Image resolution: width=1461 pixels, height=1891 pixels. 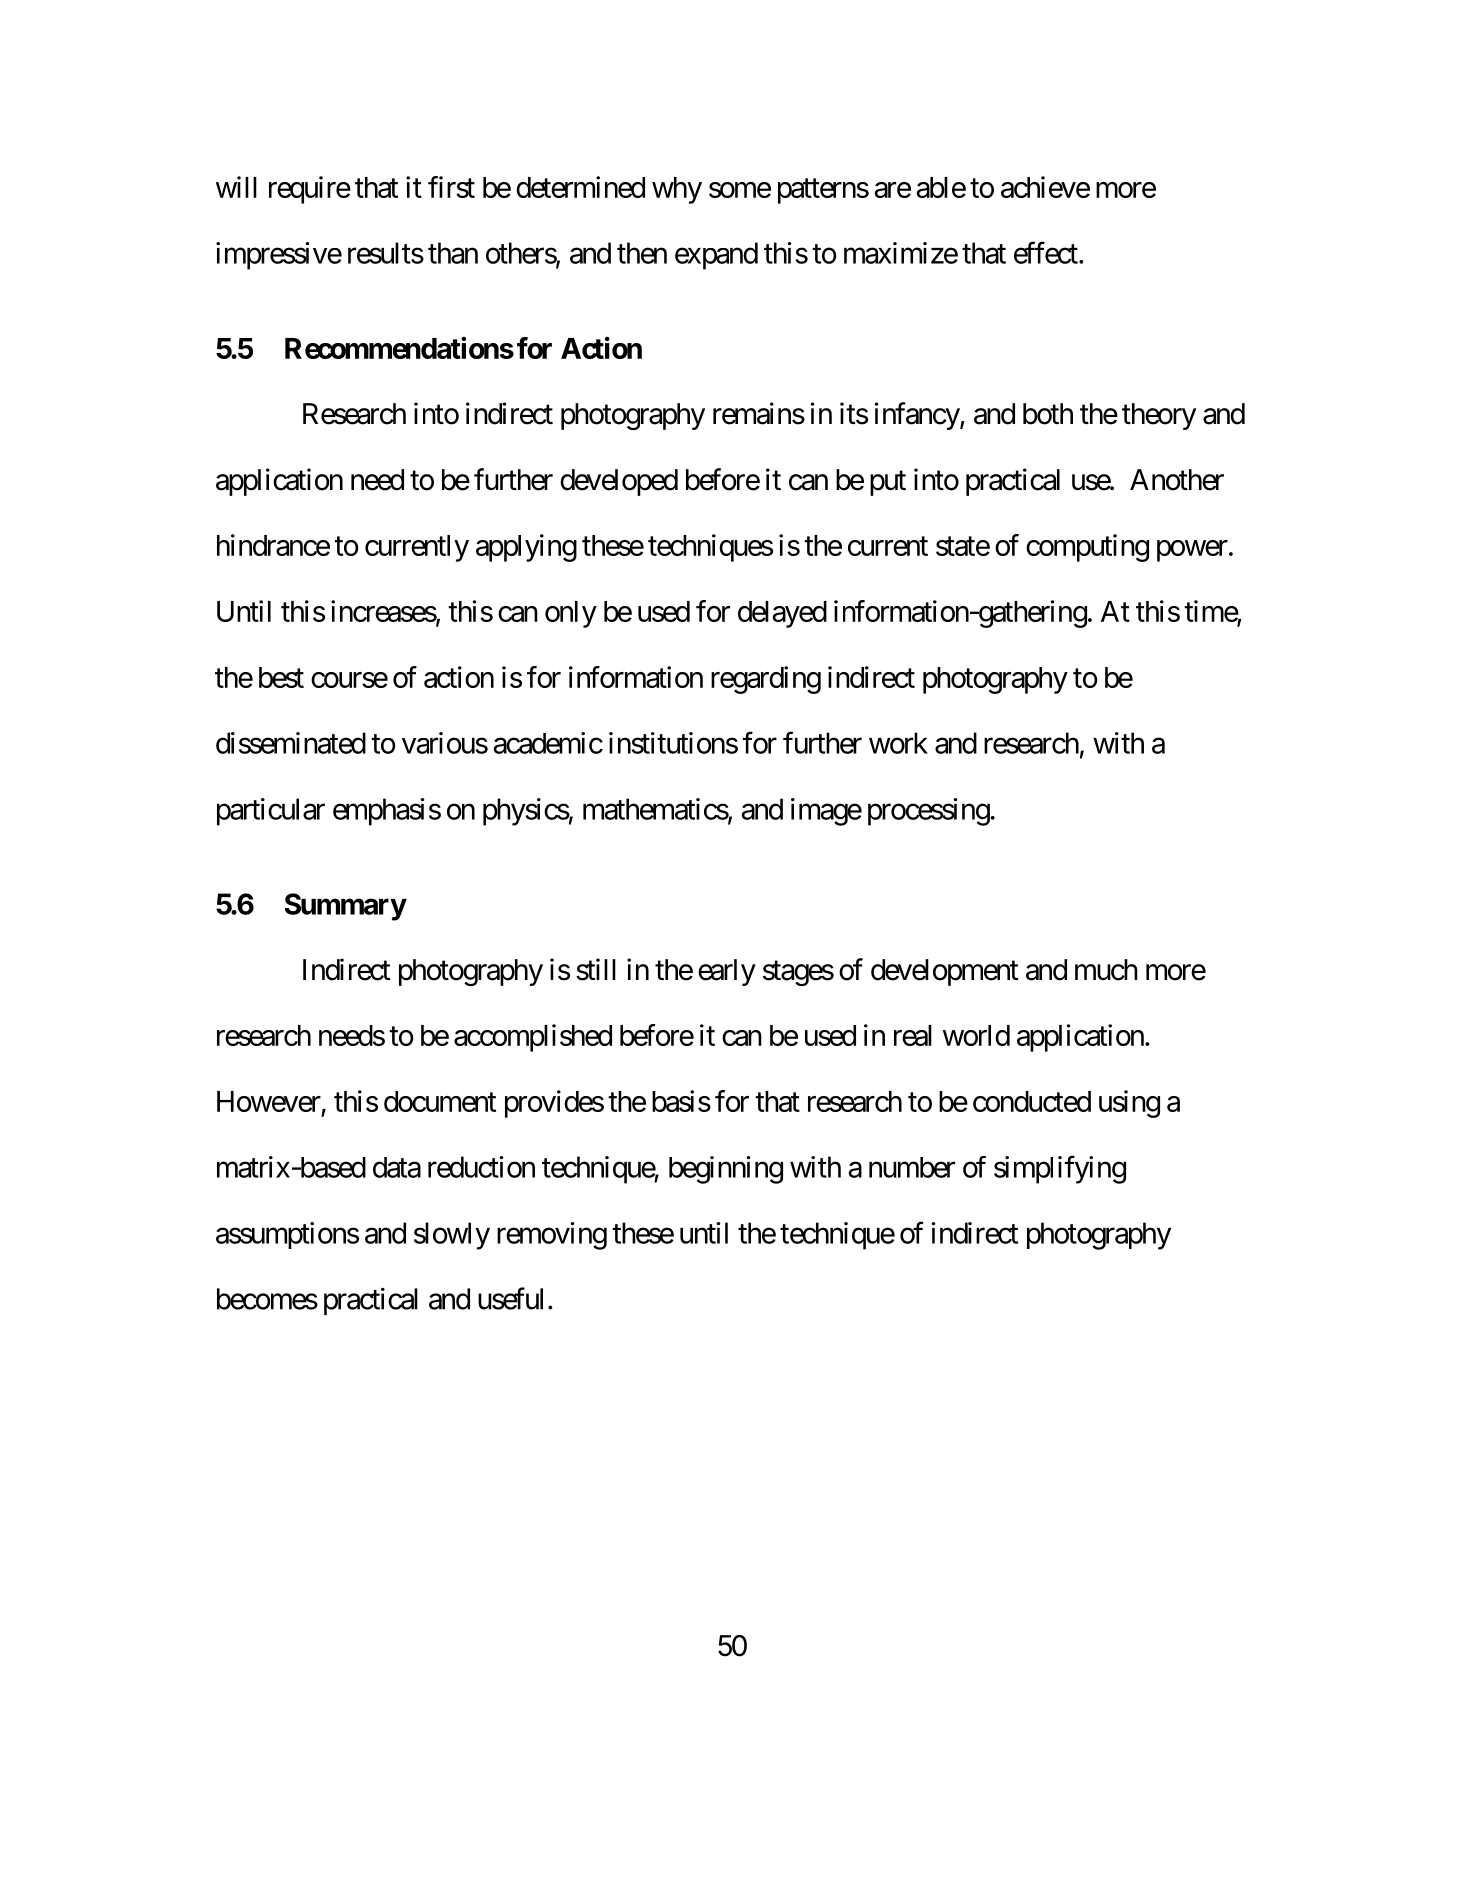 What do you see at coordinates (345, 907) in the screenshot?
I see `Summary` at bounding box center [345, 907].
